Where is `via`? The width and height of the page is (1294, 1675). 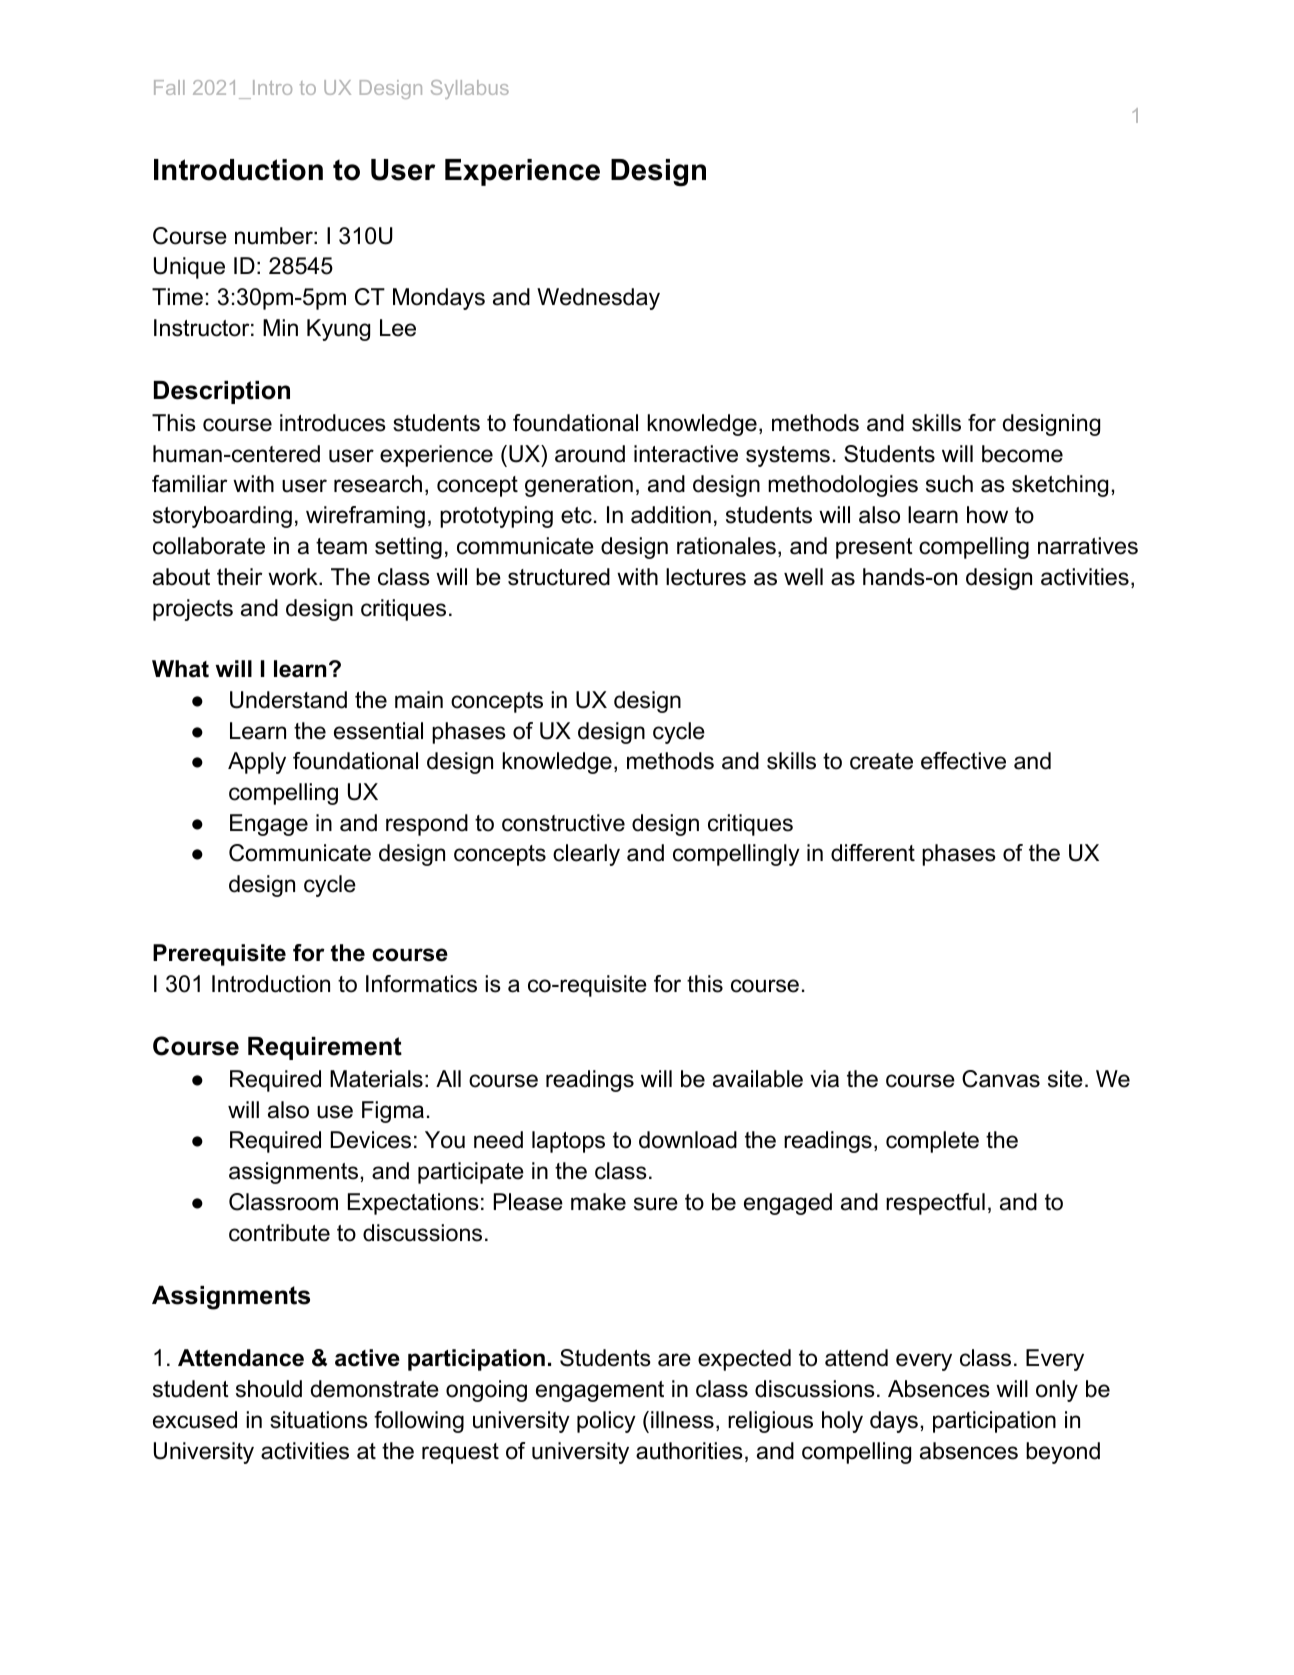
via is located at coordinates (824, 1079).
